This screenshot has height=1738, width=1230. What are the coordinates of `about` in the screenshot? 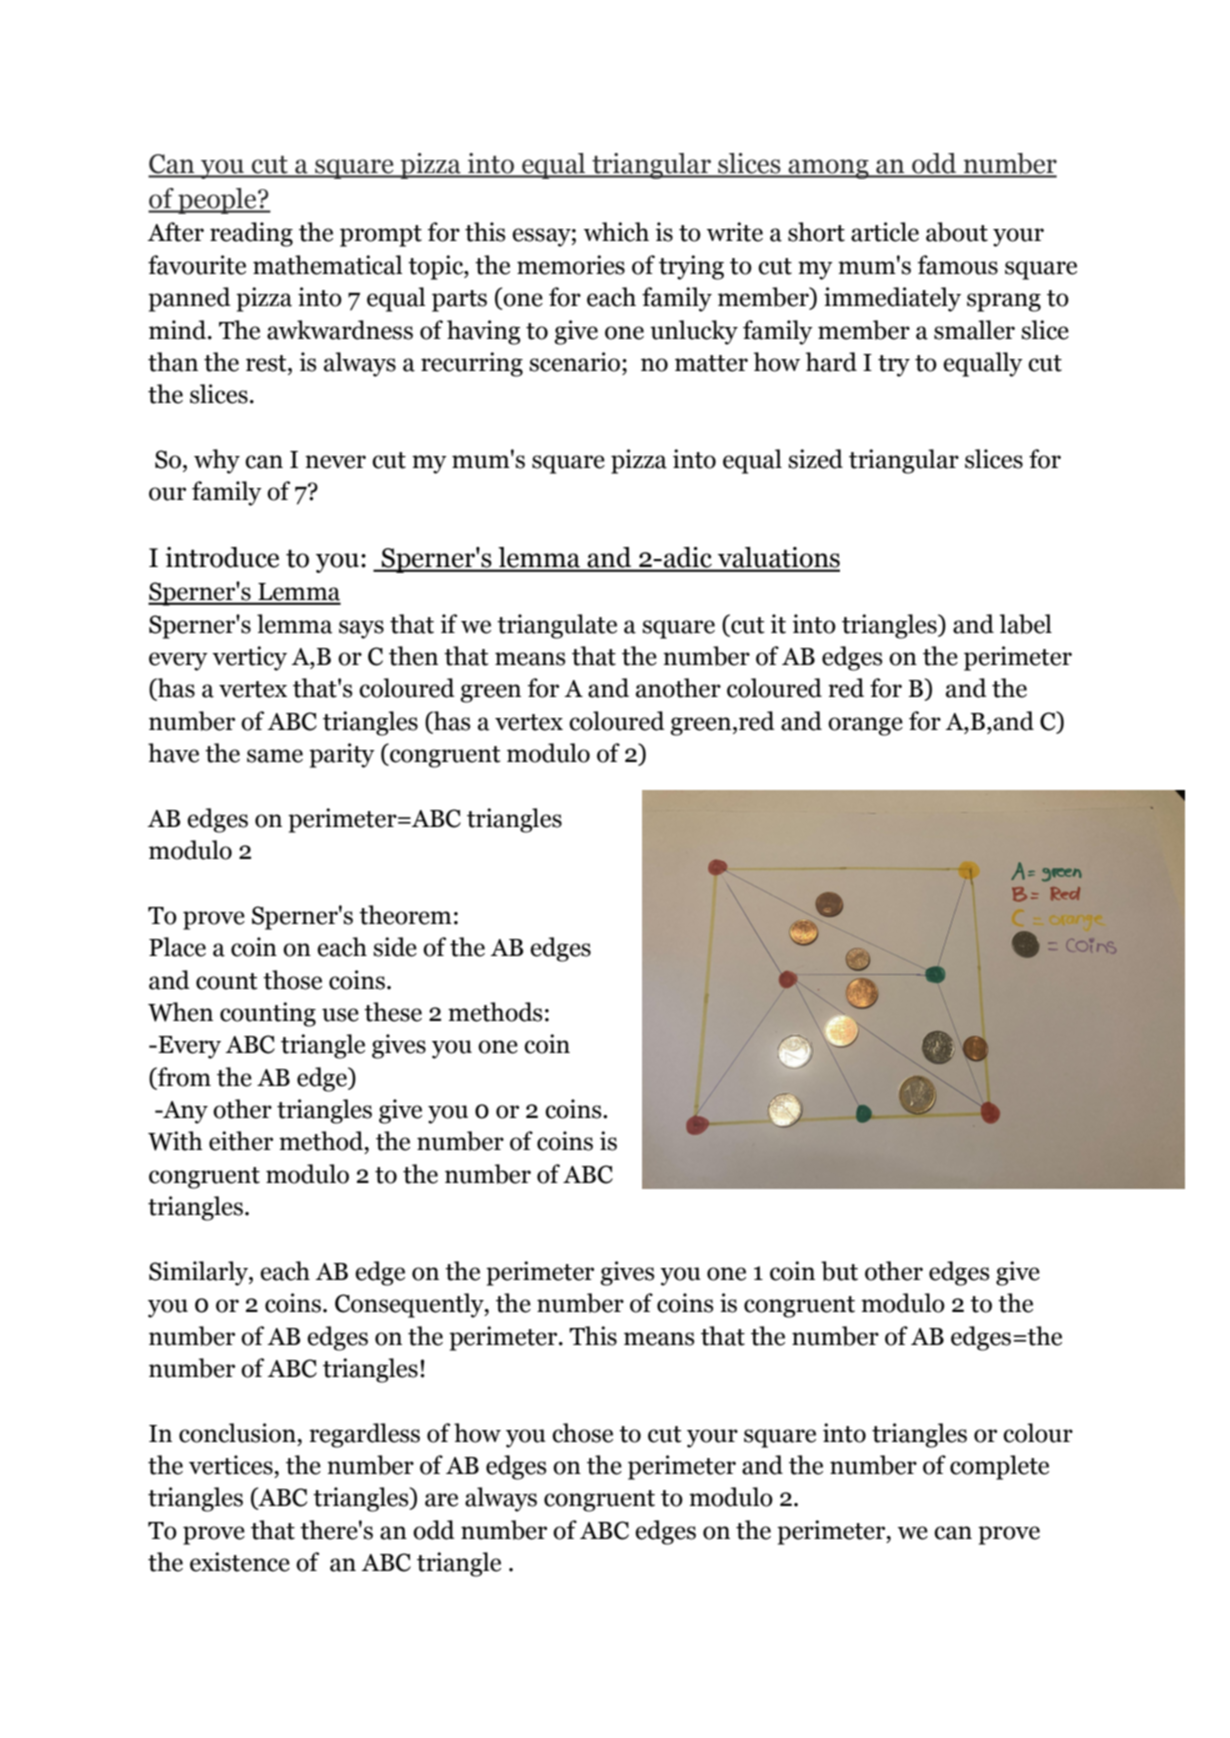 It's located at (957, 232).
